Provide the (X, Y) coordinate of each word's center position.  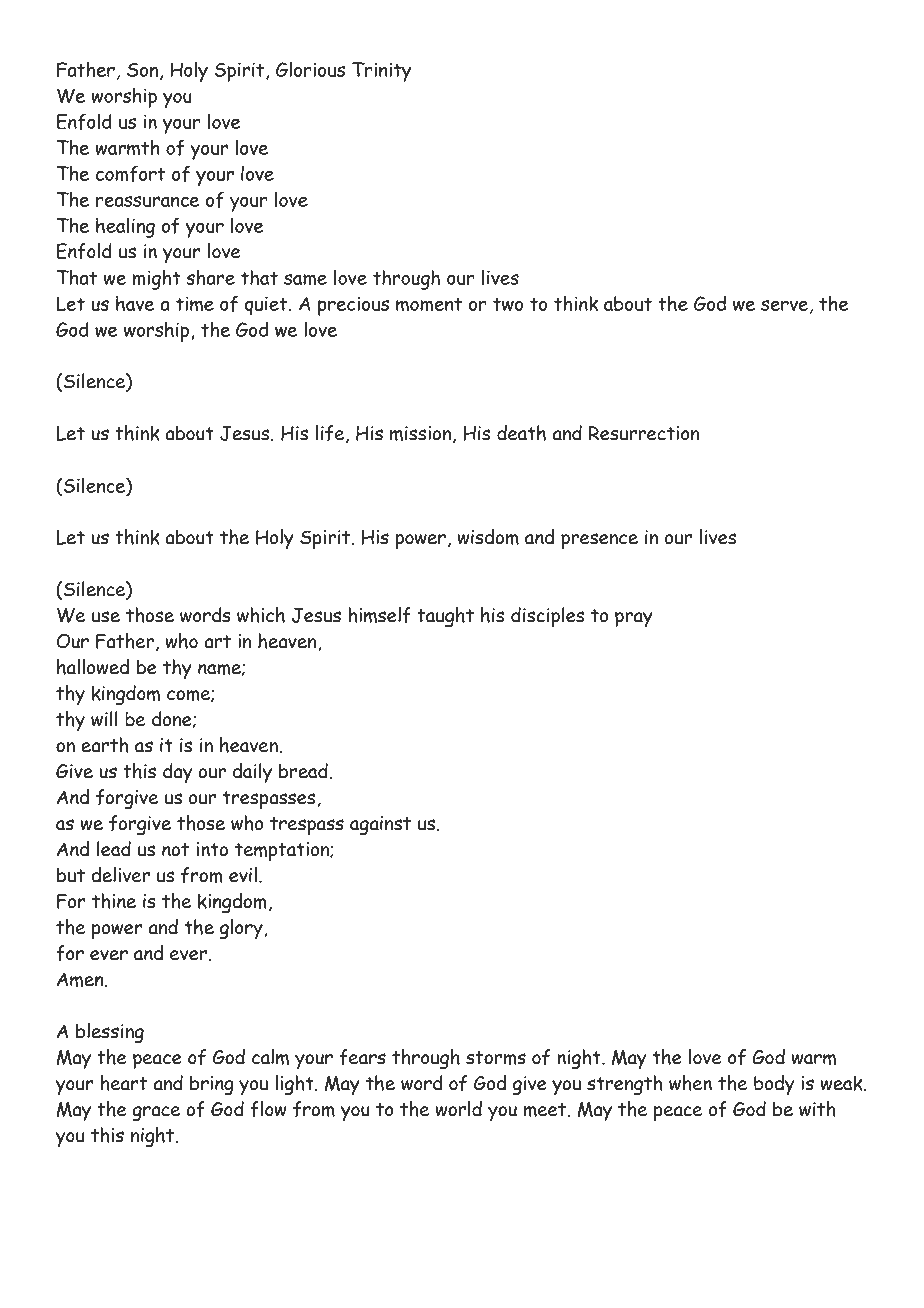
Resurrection (644, 433)
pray (634, 620)
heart (124, 1083)
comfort (131, 173)
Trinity (381, 72)
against (380, 826)
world (458, 1109)
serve (784, 305)
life (331, 434)
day (177, 773)
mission (422, 434)
